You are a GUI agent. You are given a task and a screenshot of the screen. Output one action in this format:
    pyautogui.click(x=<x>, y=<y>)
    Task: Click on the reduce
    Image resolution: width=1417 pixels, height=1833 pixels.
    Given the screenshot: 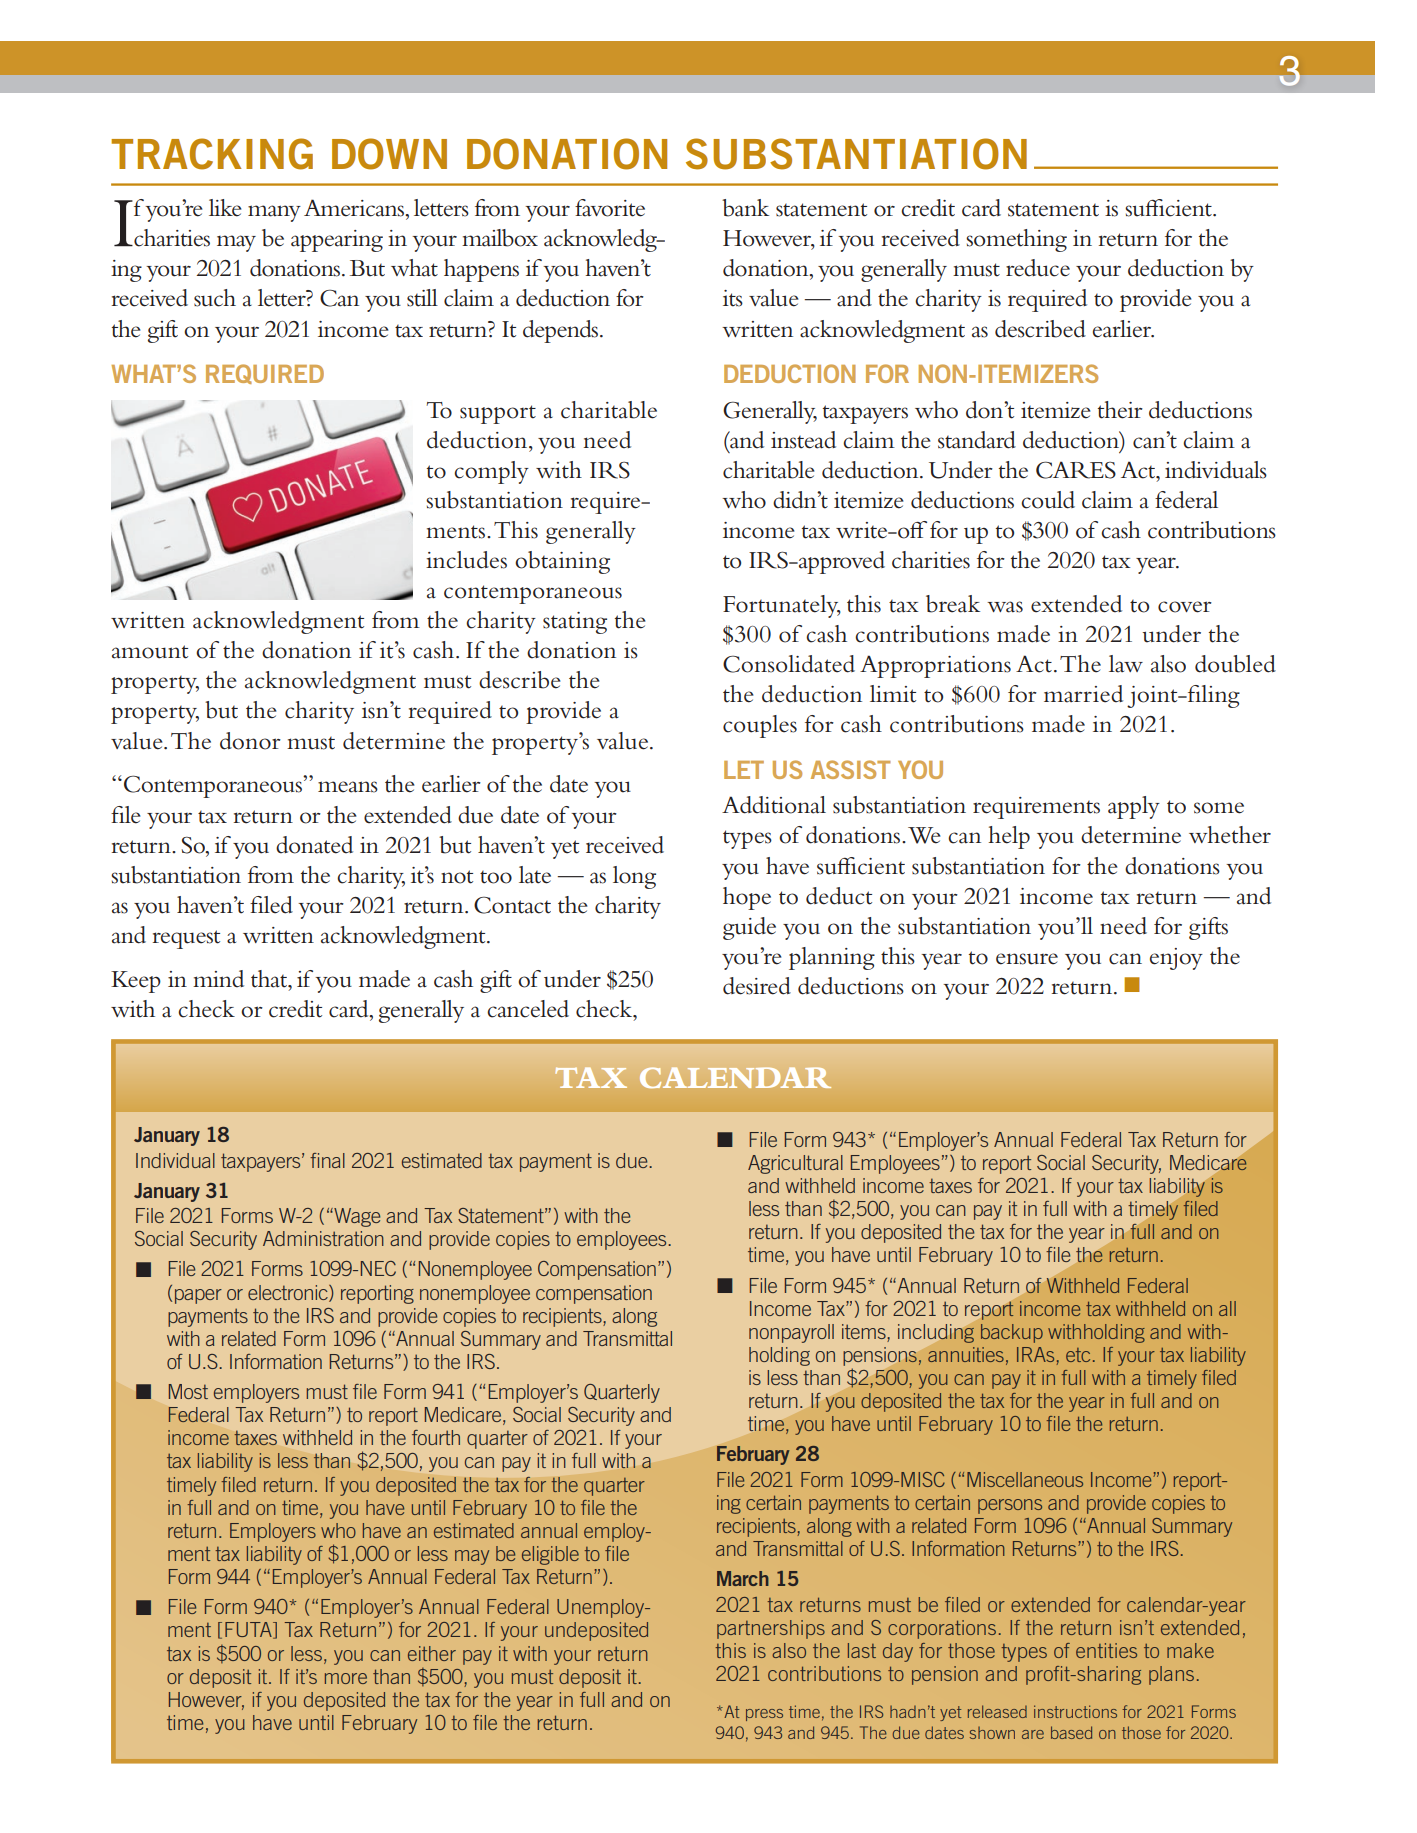 What is the action you would take?
    pyautogui.click(x=1038, y=268)
